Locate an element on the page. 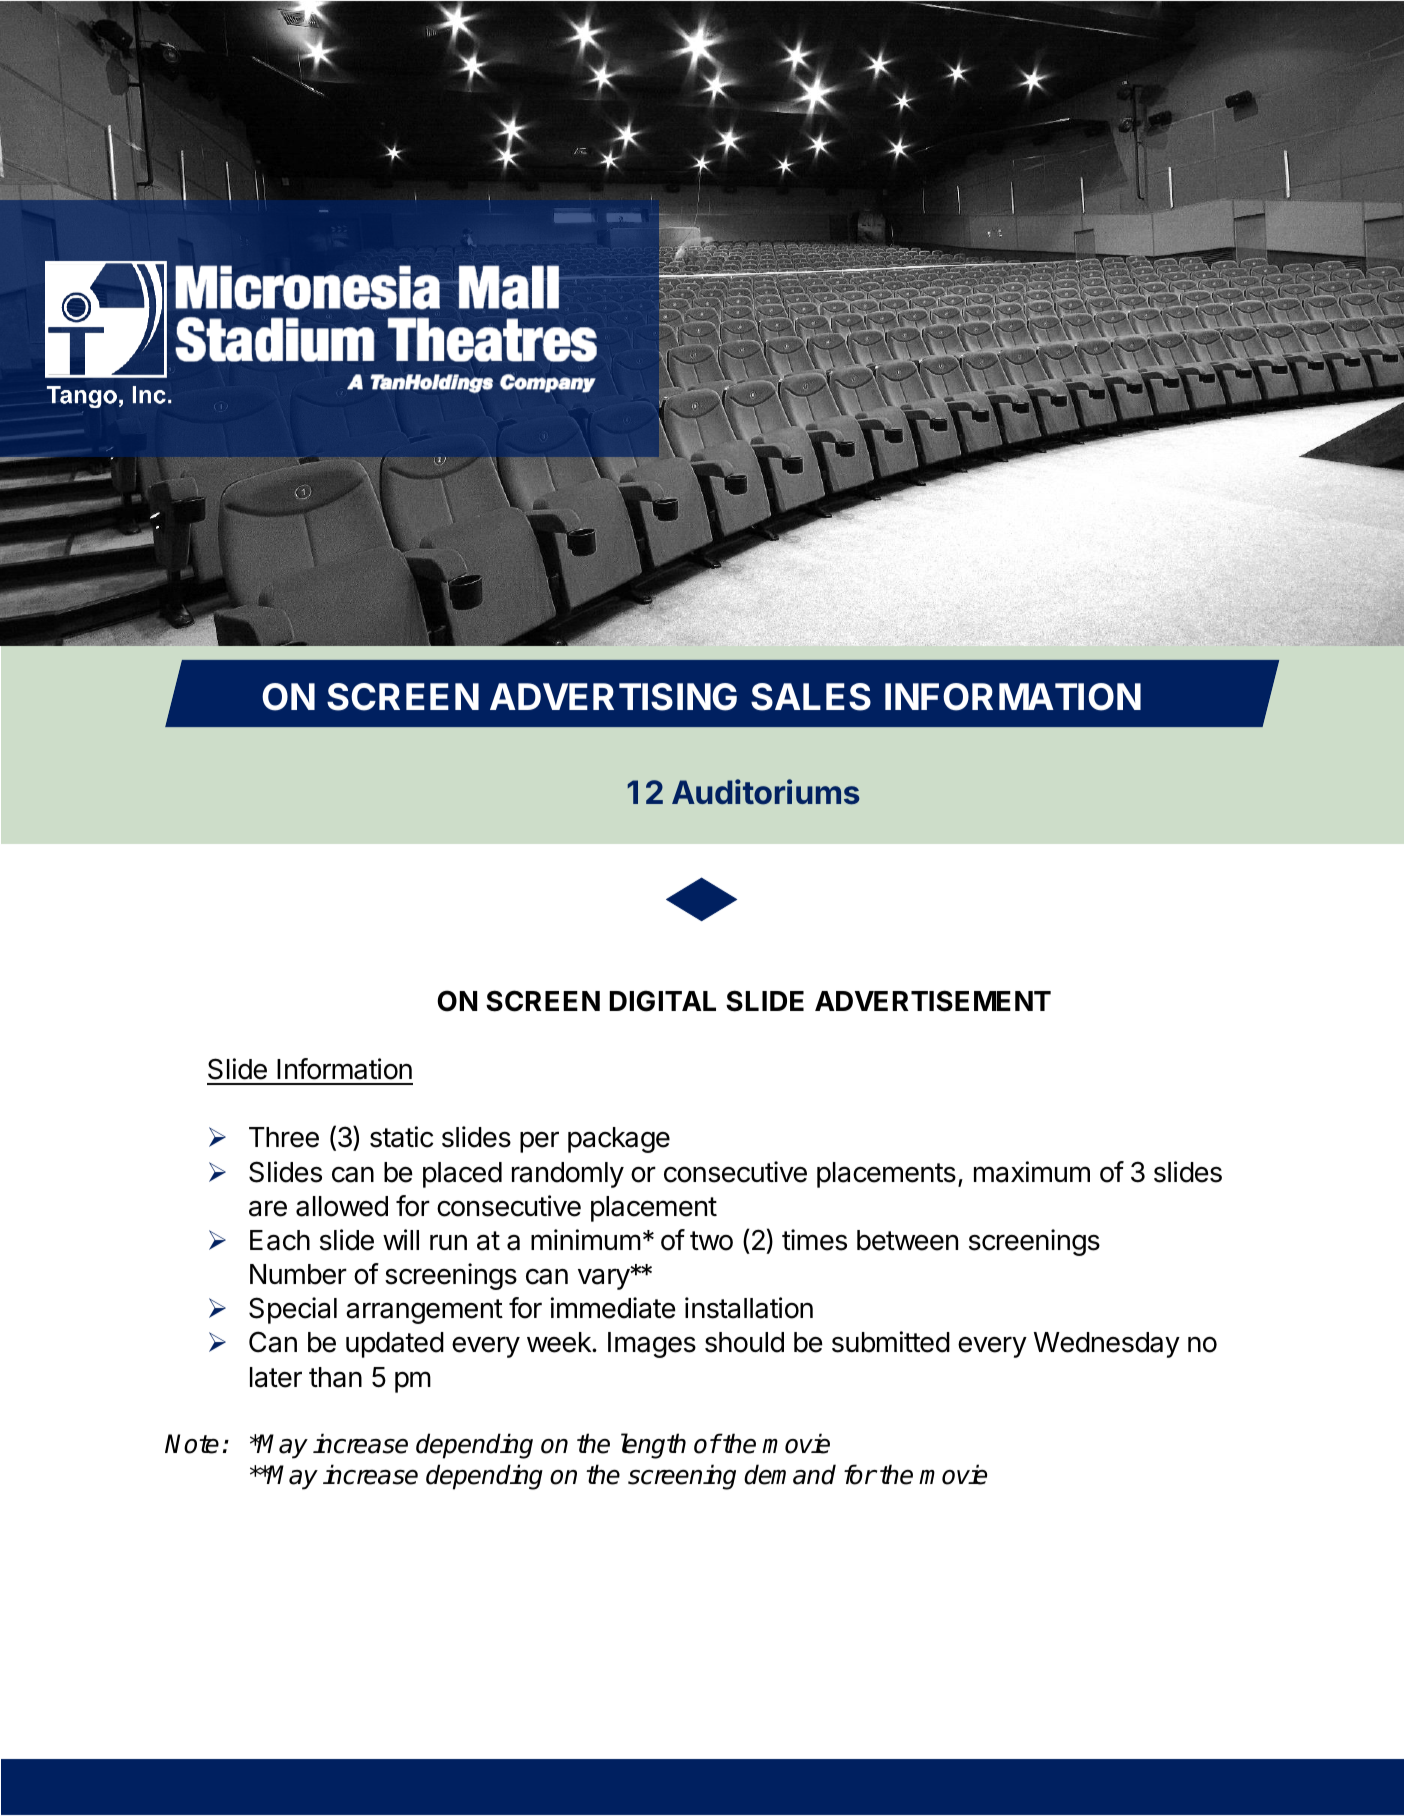 The height and width of the image is (1817, 1404). ADVERTISEMENT is located at coordinates (933, 1001).
